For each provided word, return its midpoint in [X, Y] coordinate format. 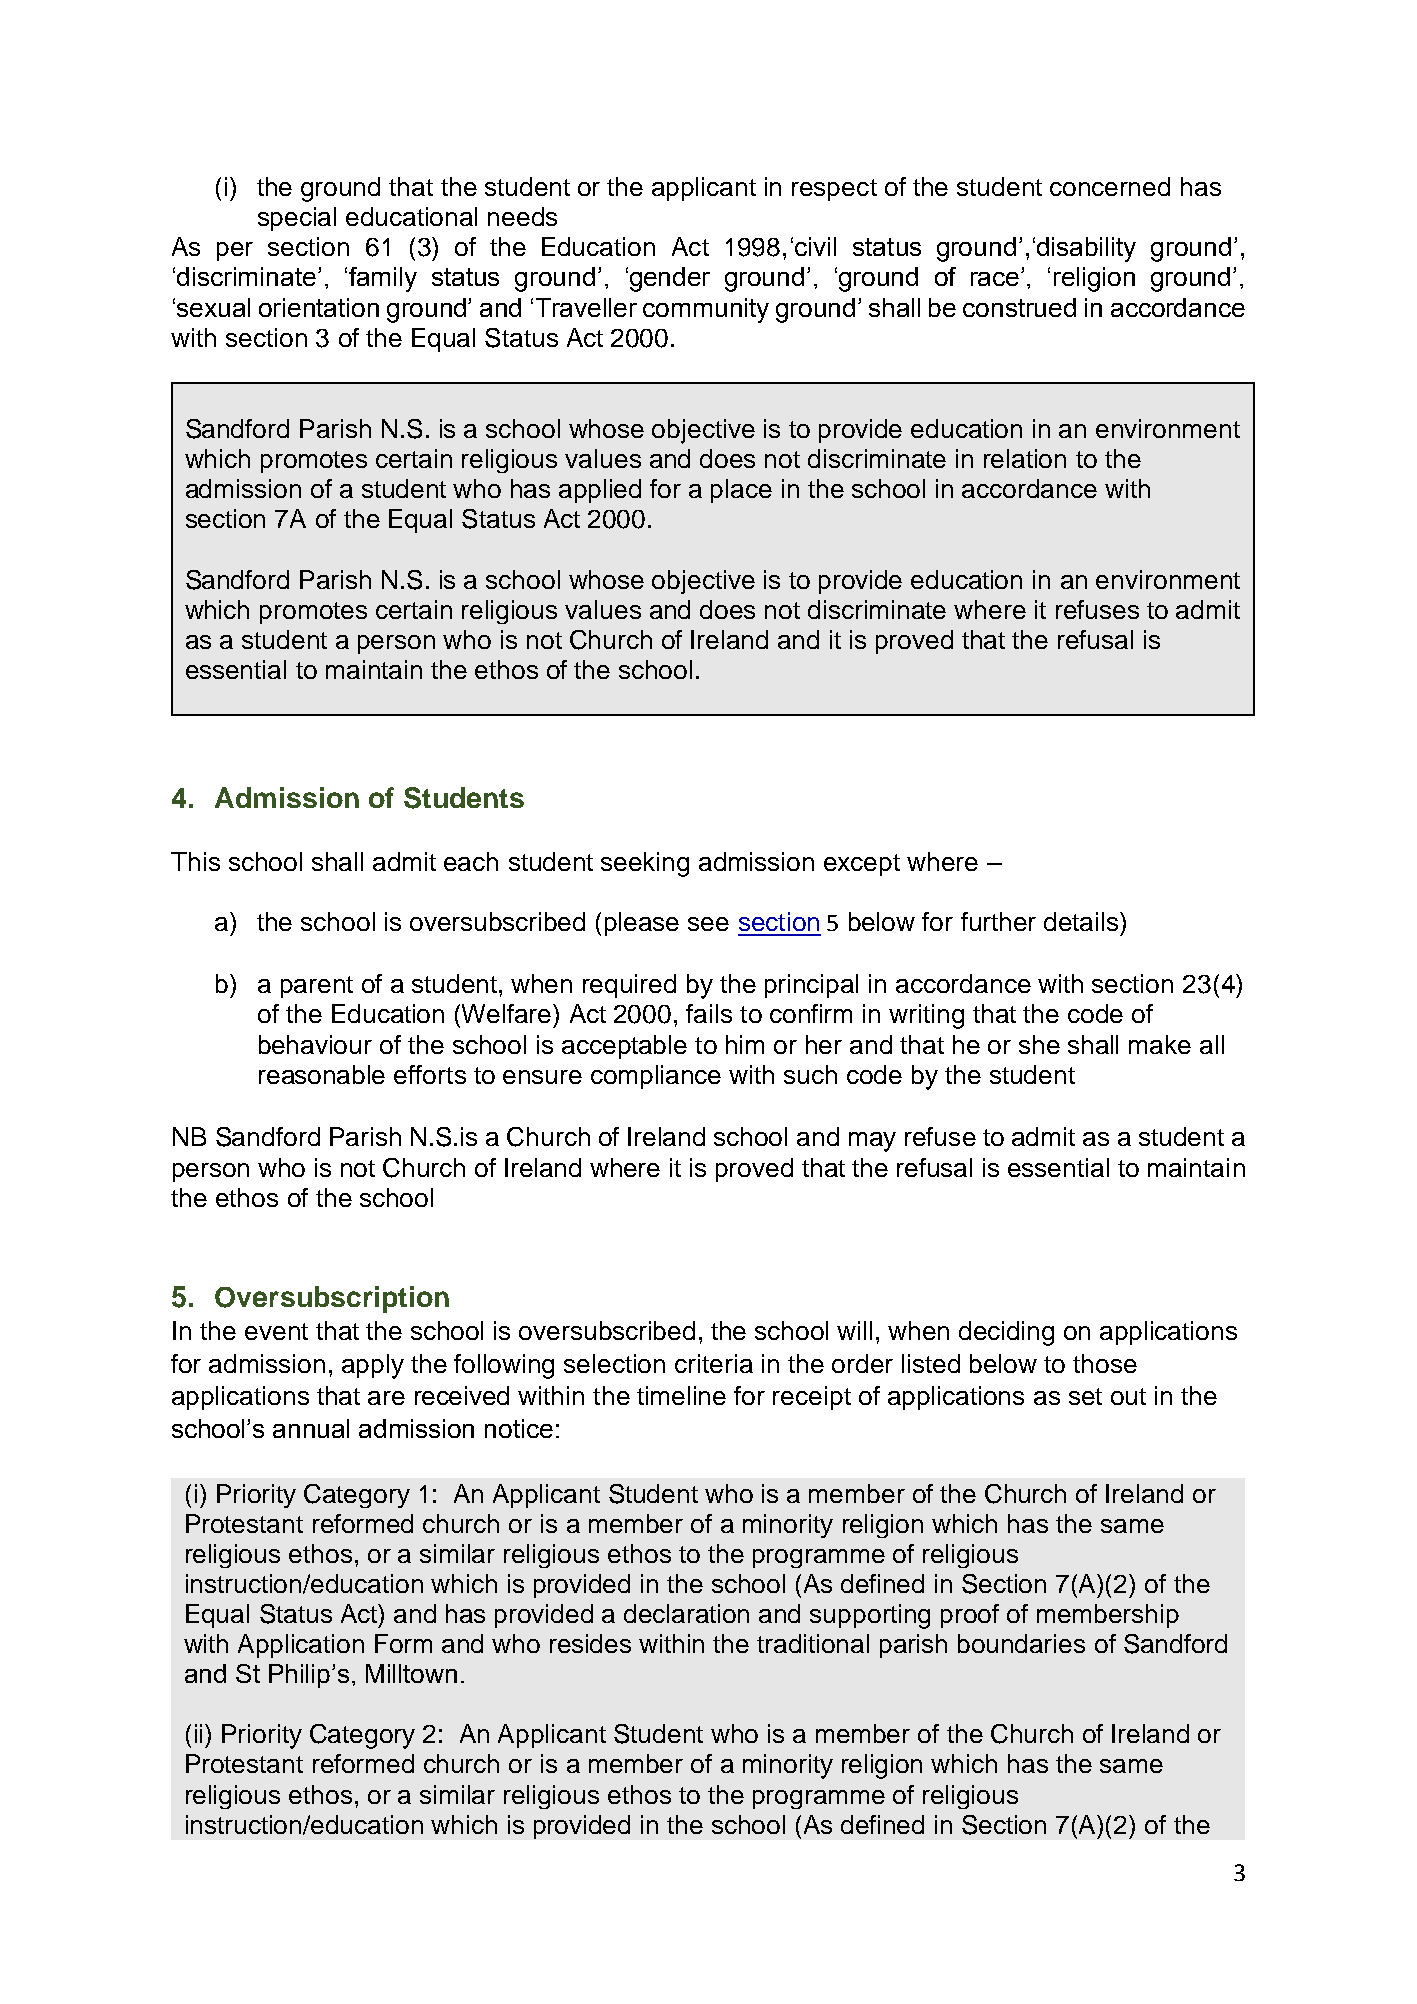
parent [317, 987]
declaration [686, 1613]
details [1082, 921]
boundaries [1021, 1643]
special [297, 219]
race [996, 279]
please [642, 924]
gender [670, 279]
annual [311, 1428]
